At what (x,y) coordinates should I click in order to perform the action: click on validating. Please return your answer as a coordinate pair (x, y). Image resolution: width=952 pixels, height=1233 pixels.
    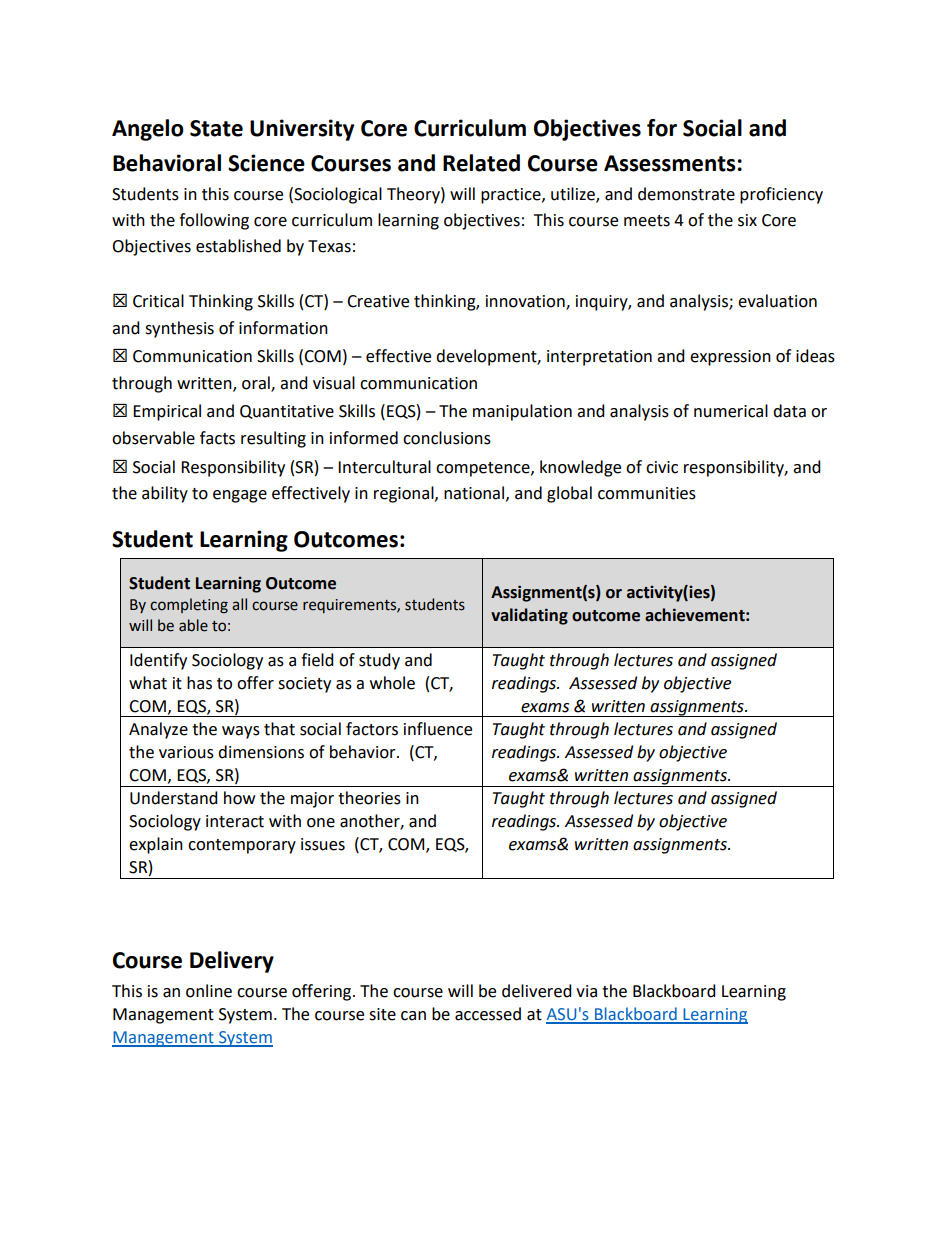
    Looking at the image, I should click on (529, 616).
